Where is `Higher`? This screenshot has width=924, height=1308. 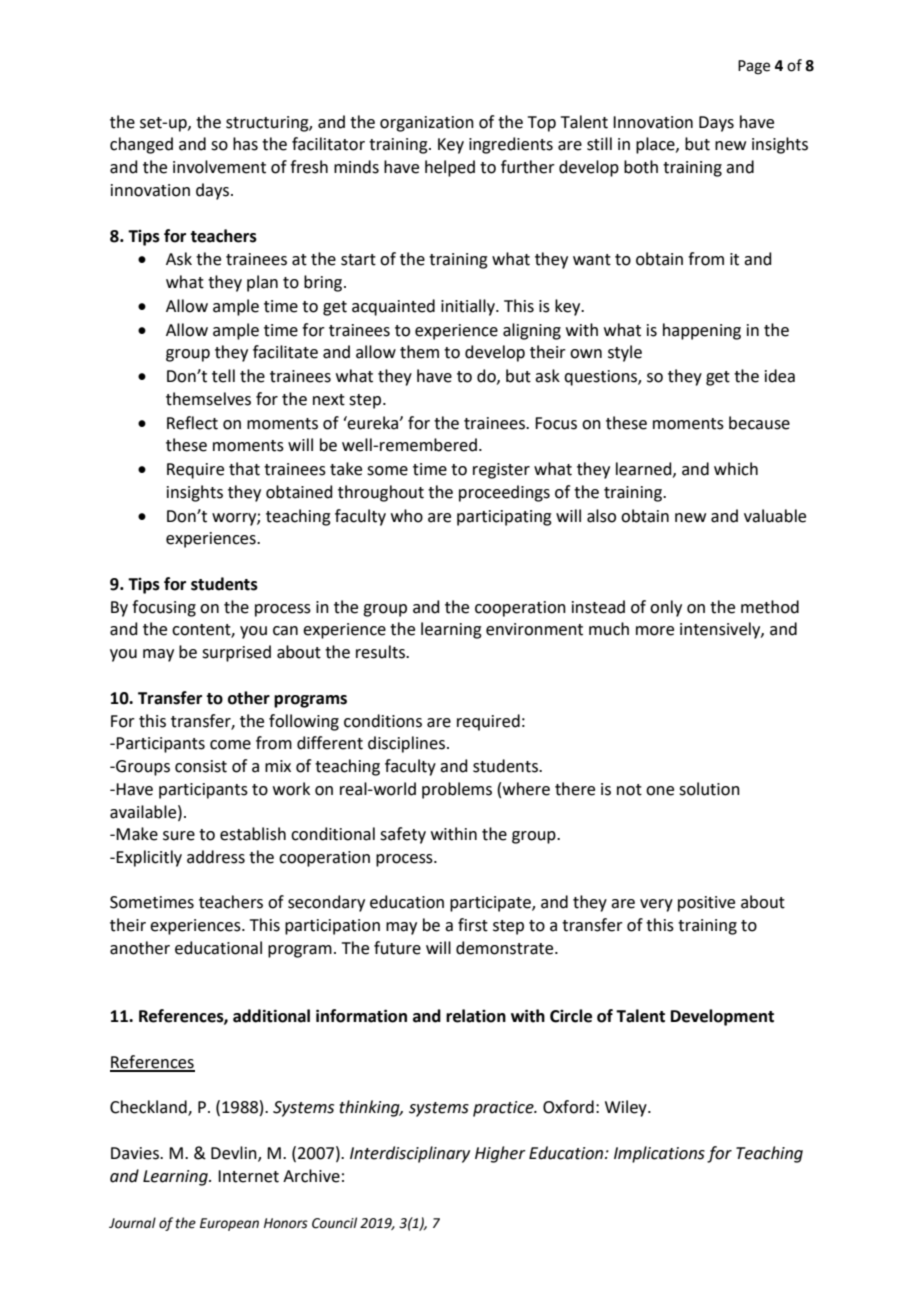 Higher is located at coordinates (500, 1154).
